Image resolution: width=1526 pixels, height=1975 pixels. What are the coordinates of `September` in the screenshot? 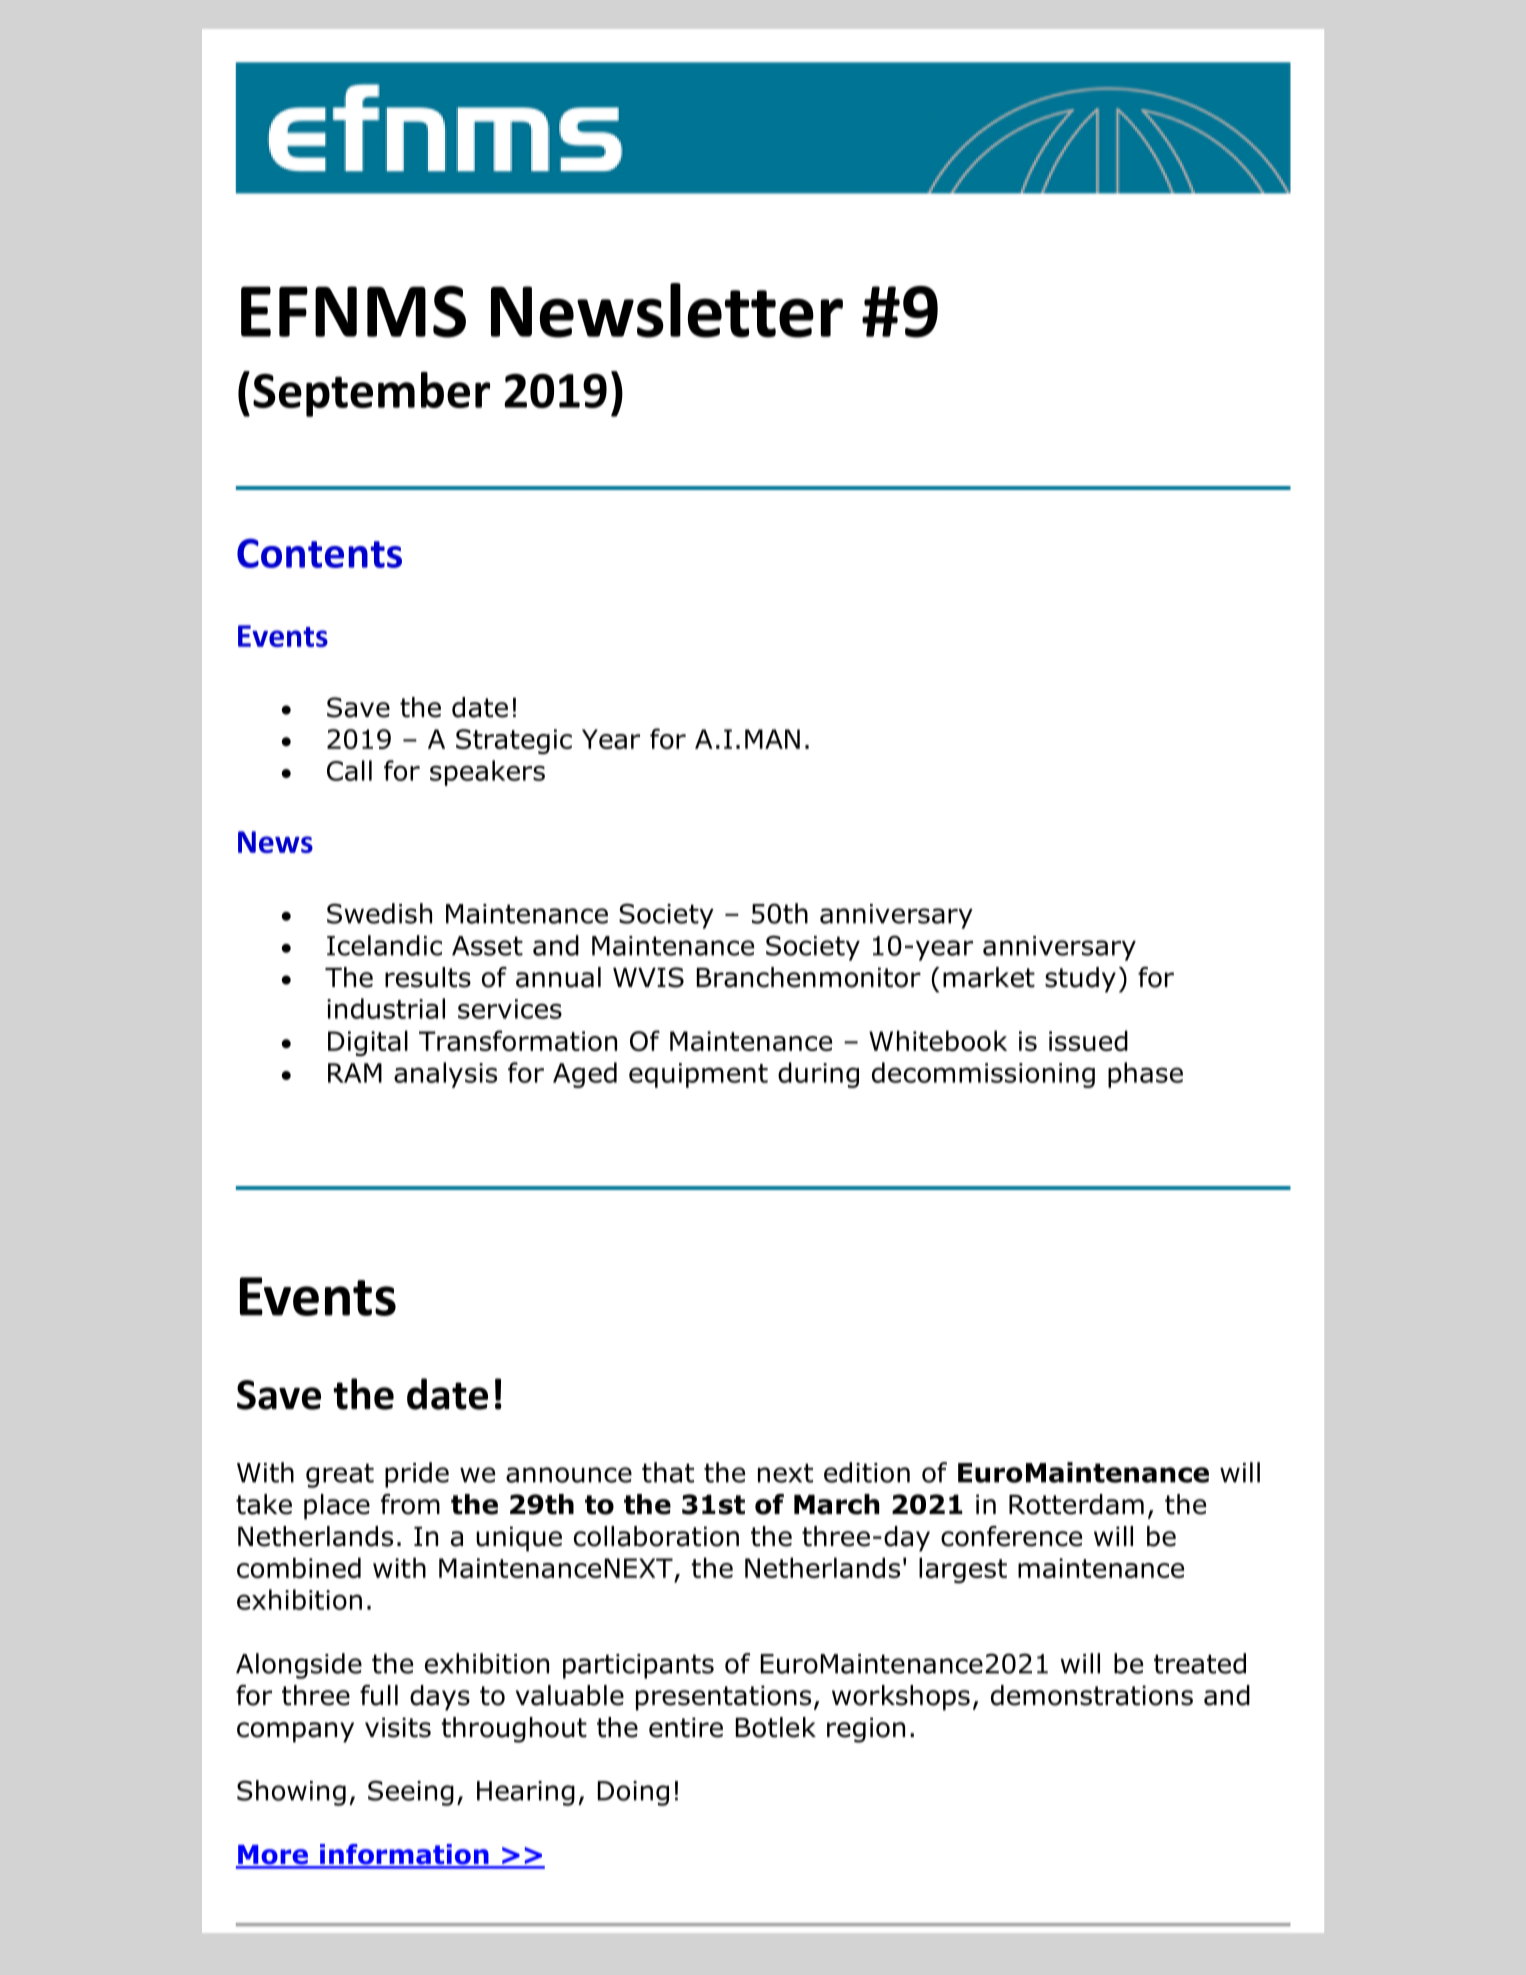 It's located at (371, 394).
